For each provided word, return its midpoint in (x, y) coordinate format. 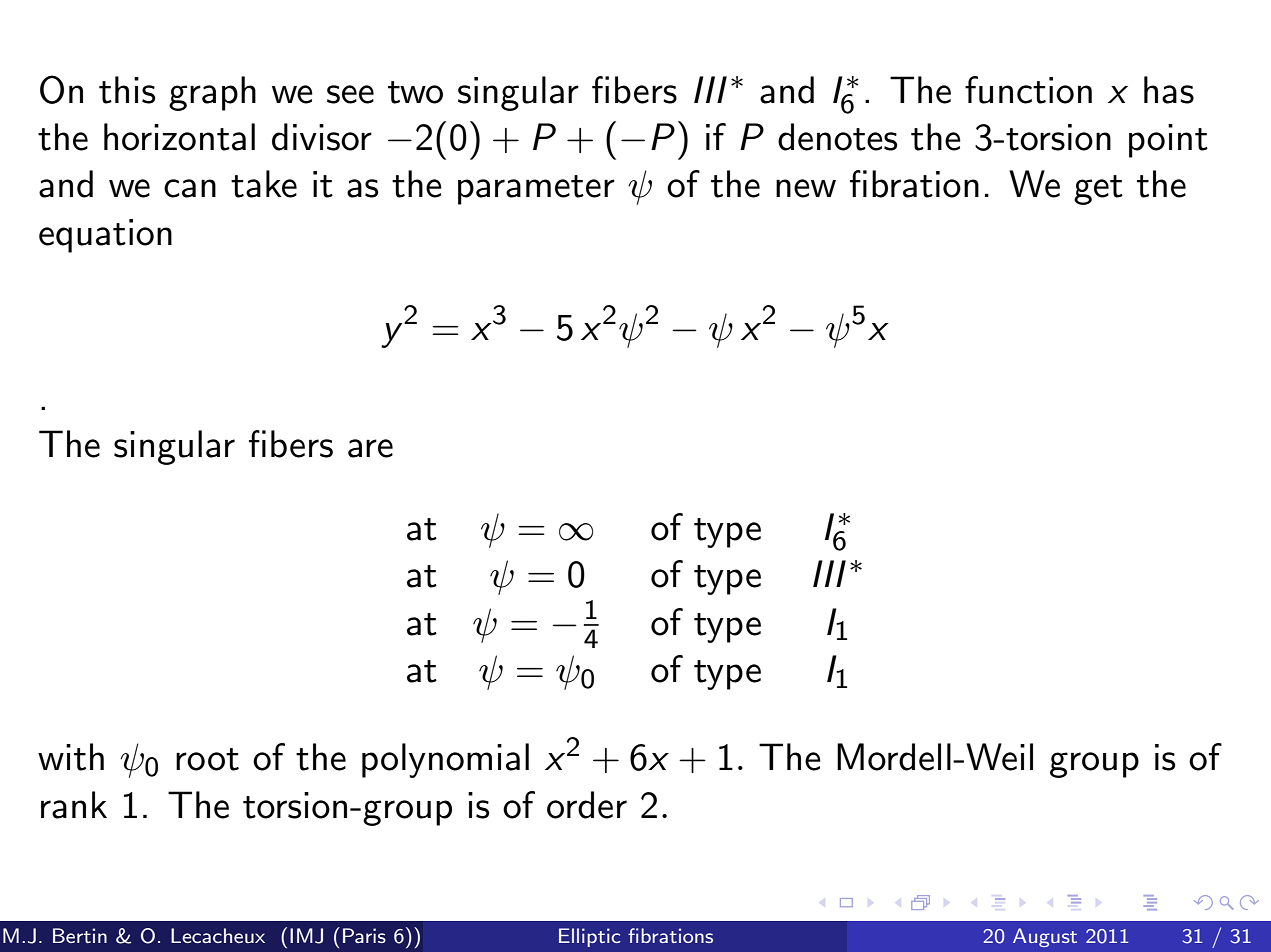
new (806, 188)
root (207, 759)
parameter (536, 190)
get (1098, 190)
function (1028, 90)
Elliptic (589, 937)
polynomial (445, 760)
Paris (364, 935)
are (370, 448)
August (1045, 937)
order (587, 805)
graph (212, 93)
